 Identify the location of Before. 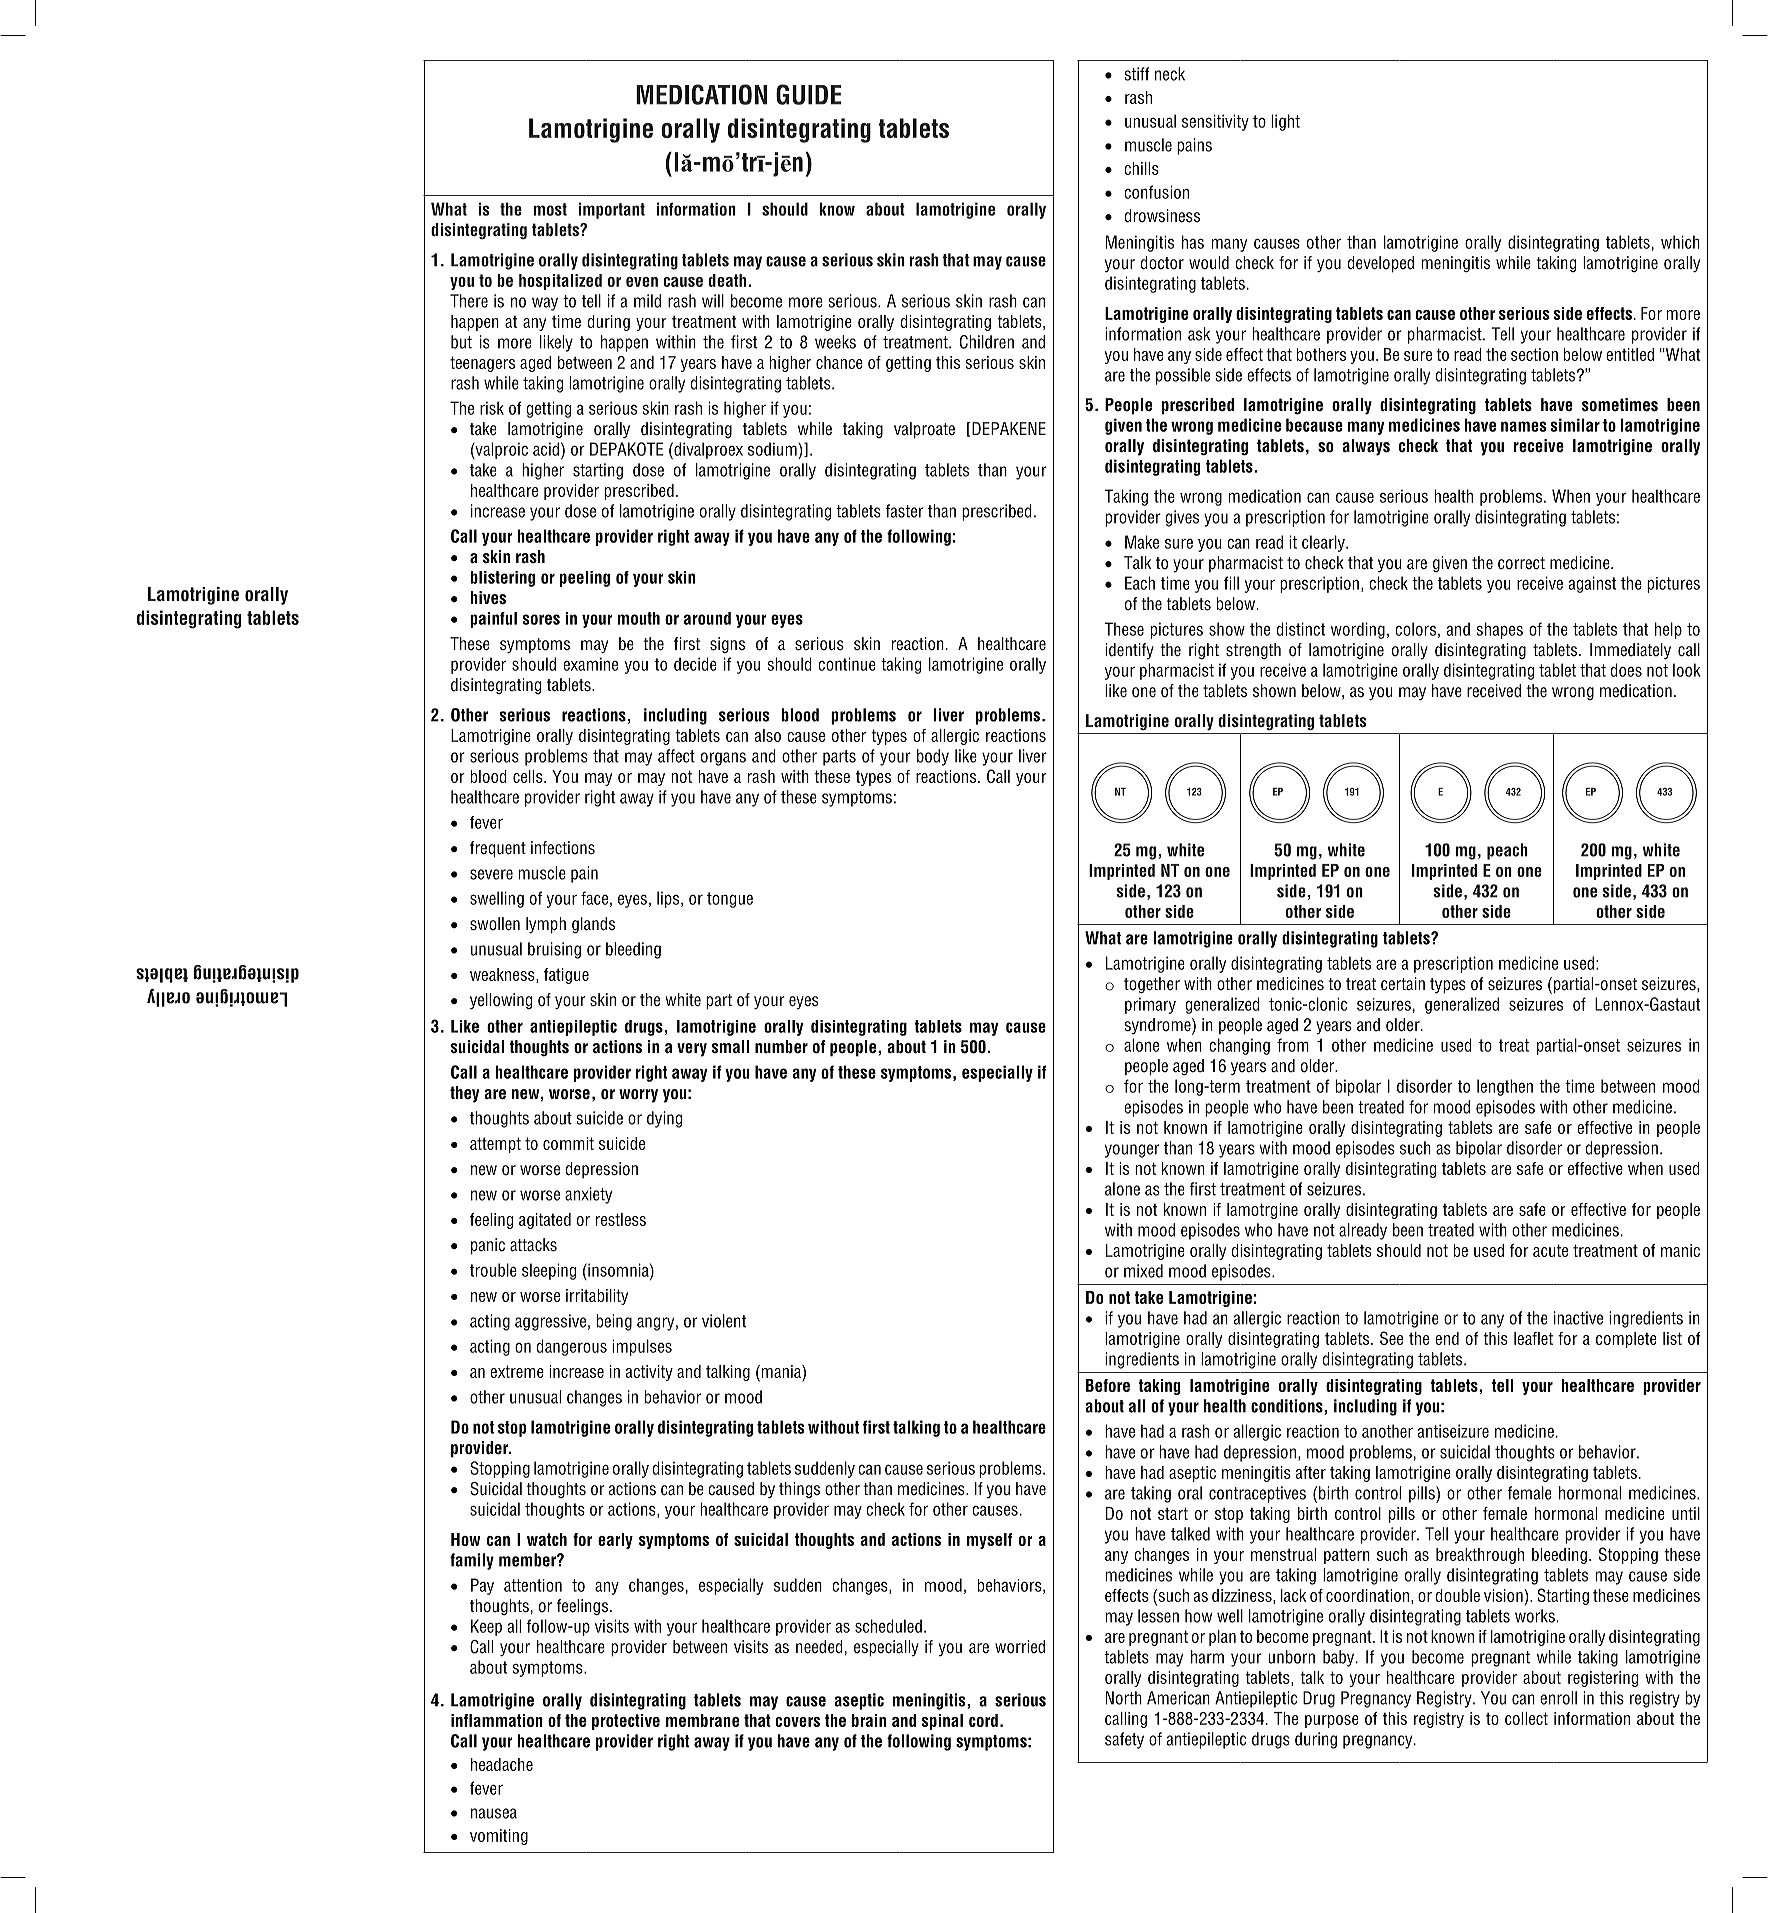
(1108, 1385).
